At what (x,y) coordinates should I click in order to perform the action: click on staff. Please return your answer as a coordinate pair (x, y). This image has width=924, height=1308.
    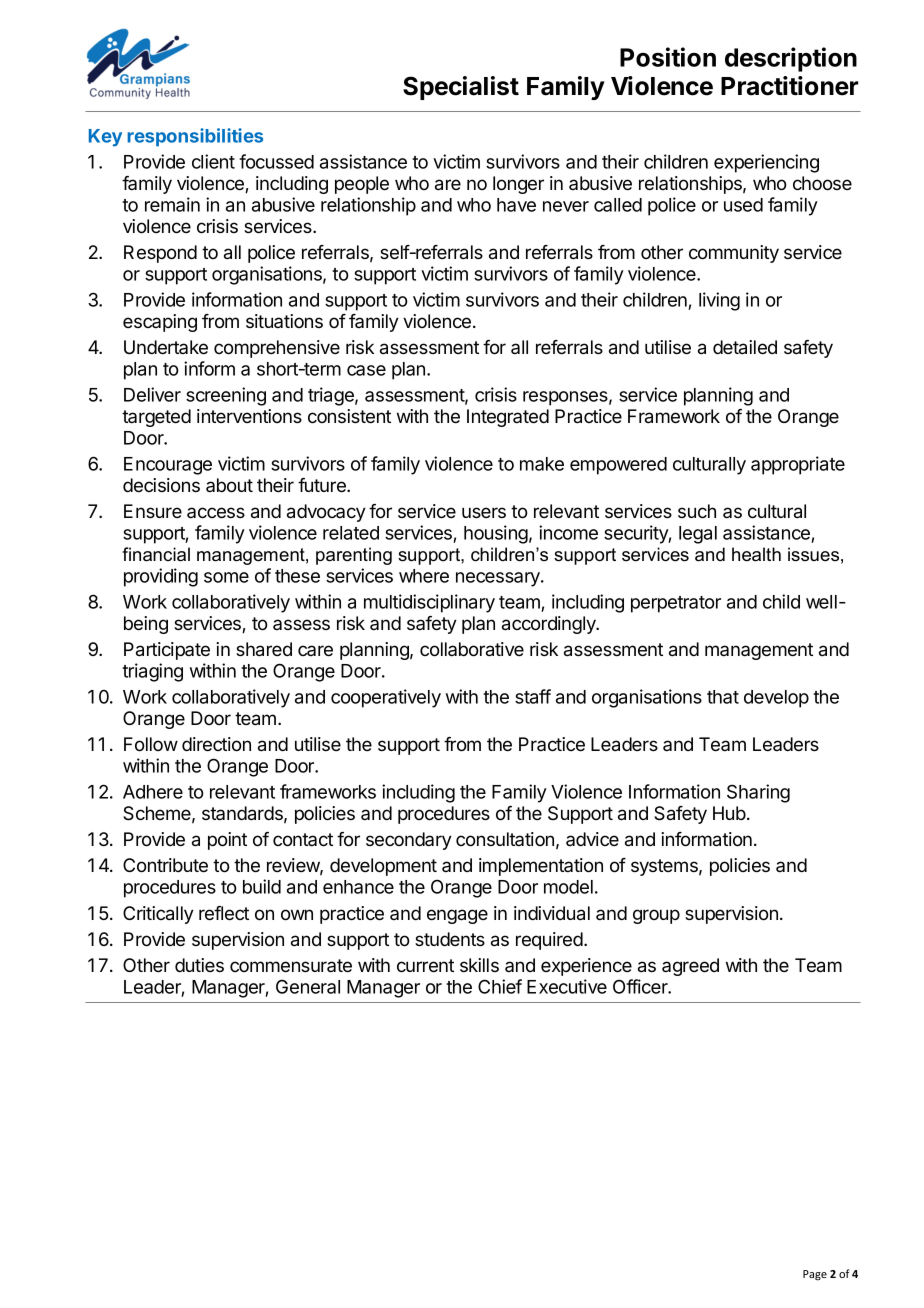
    Looking at the image, I should click on (533, 696).
